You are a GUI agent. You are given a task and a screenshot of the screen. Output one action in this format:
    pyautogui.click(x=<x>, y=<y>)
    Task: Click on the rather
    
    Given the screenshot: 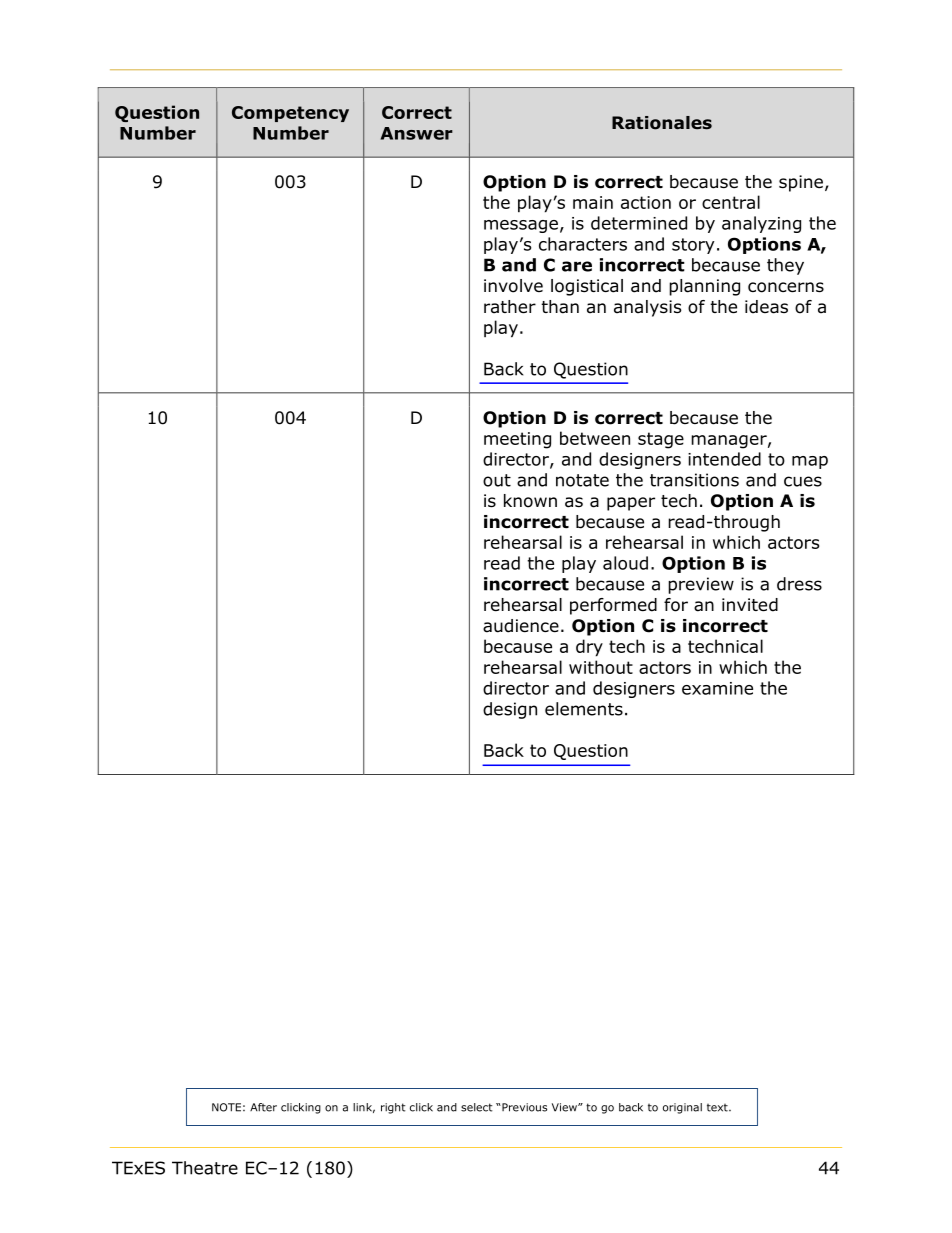 What is the action you would take?
    pyautogui.click(x=510, y=307)
